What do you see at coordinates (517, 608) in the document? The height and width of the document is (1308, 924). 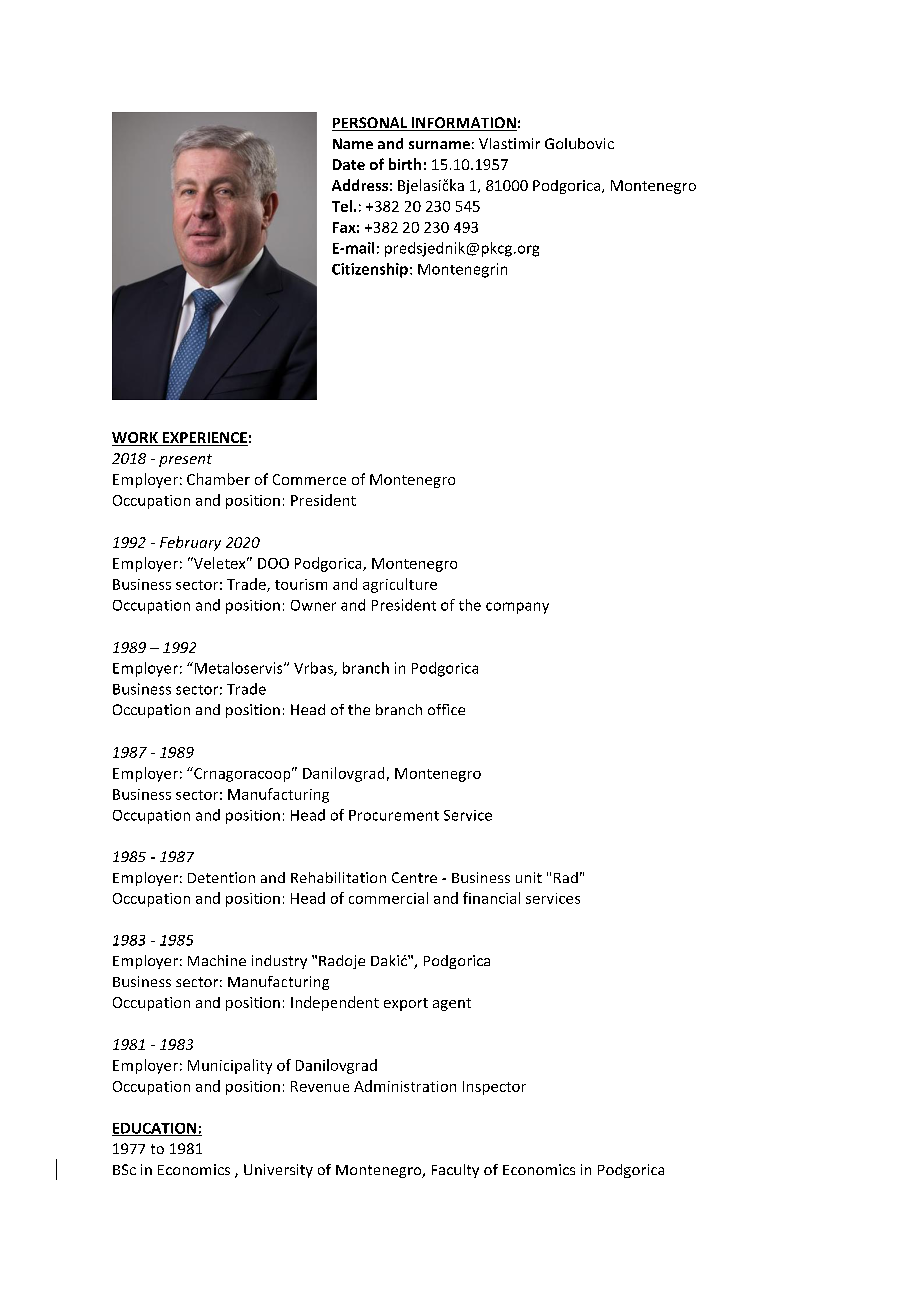 I see `company` at bounding box center [517, 608].
